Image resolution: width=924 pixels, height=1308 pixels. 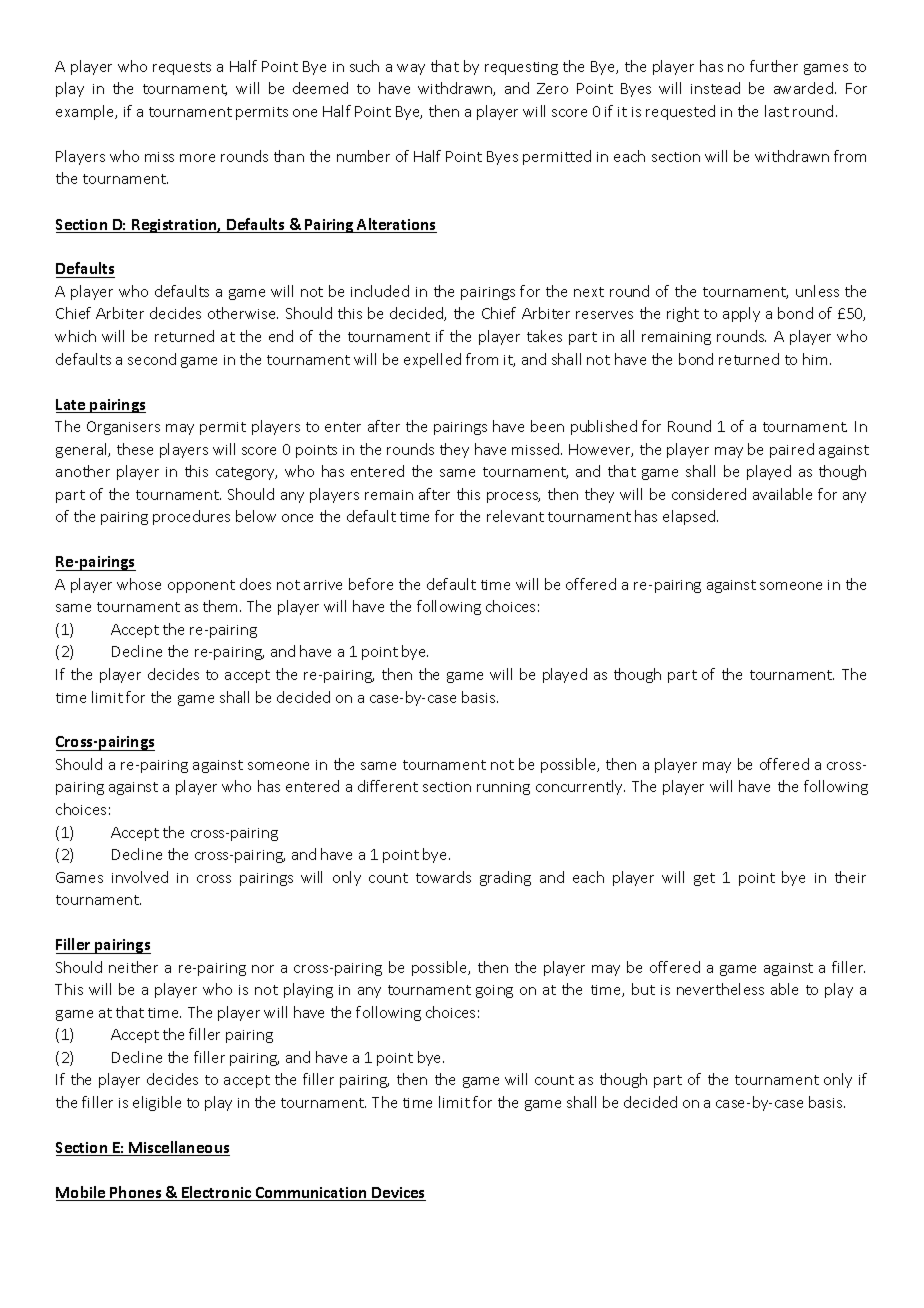 I want to click on process, so click(x=513, y=497).
